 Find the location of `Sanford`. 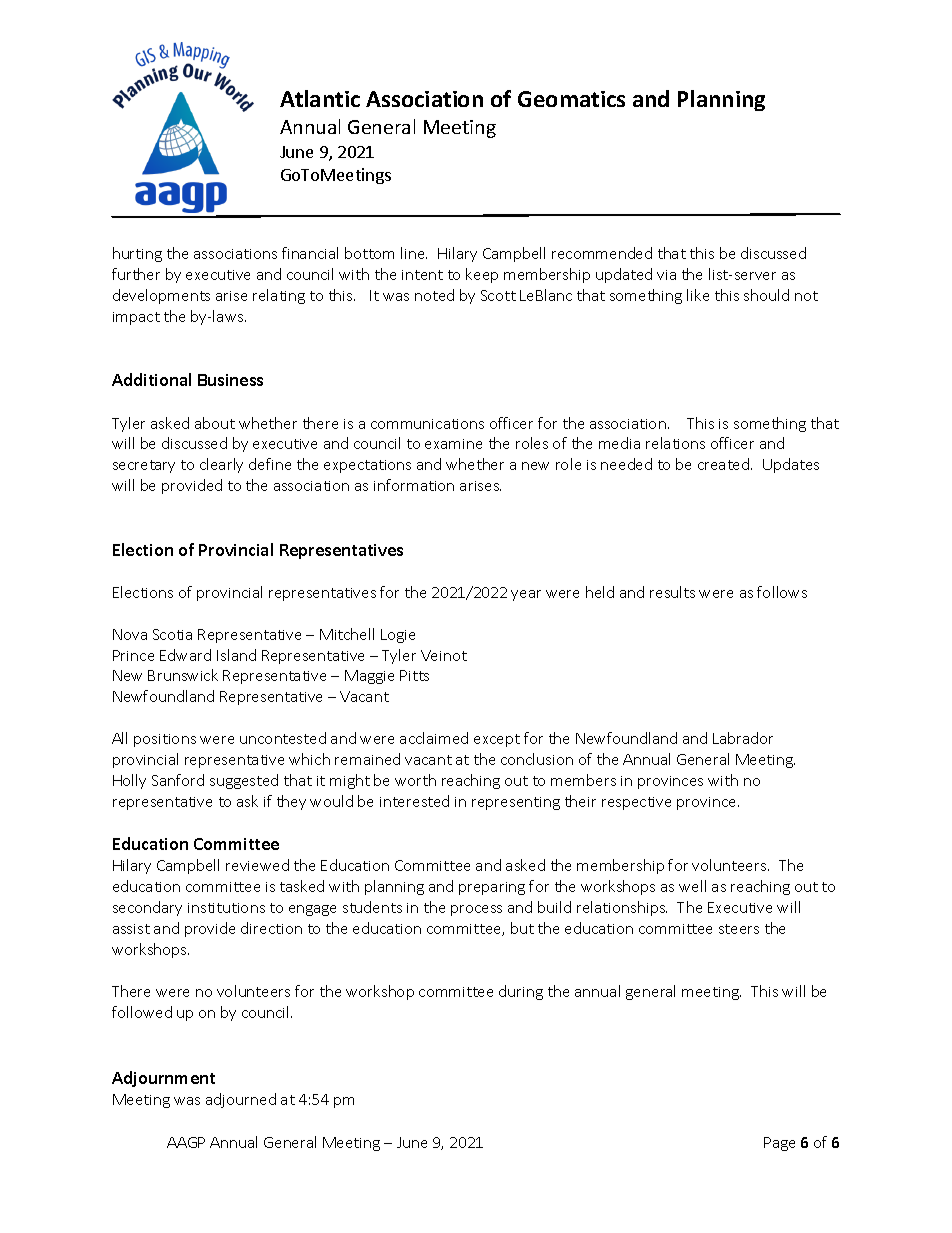

Sanford is located at coordinates (178, 780).
